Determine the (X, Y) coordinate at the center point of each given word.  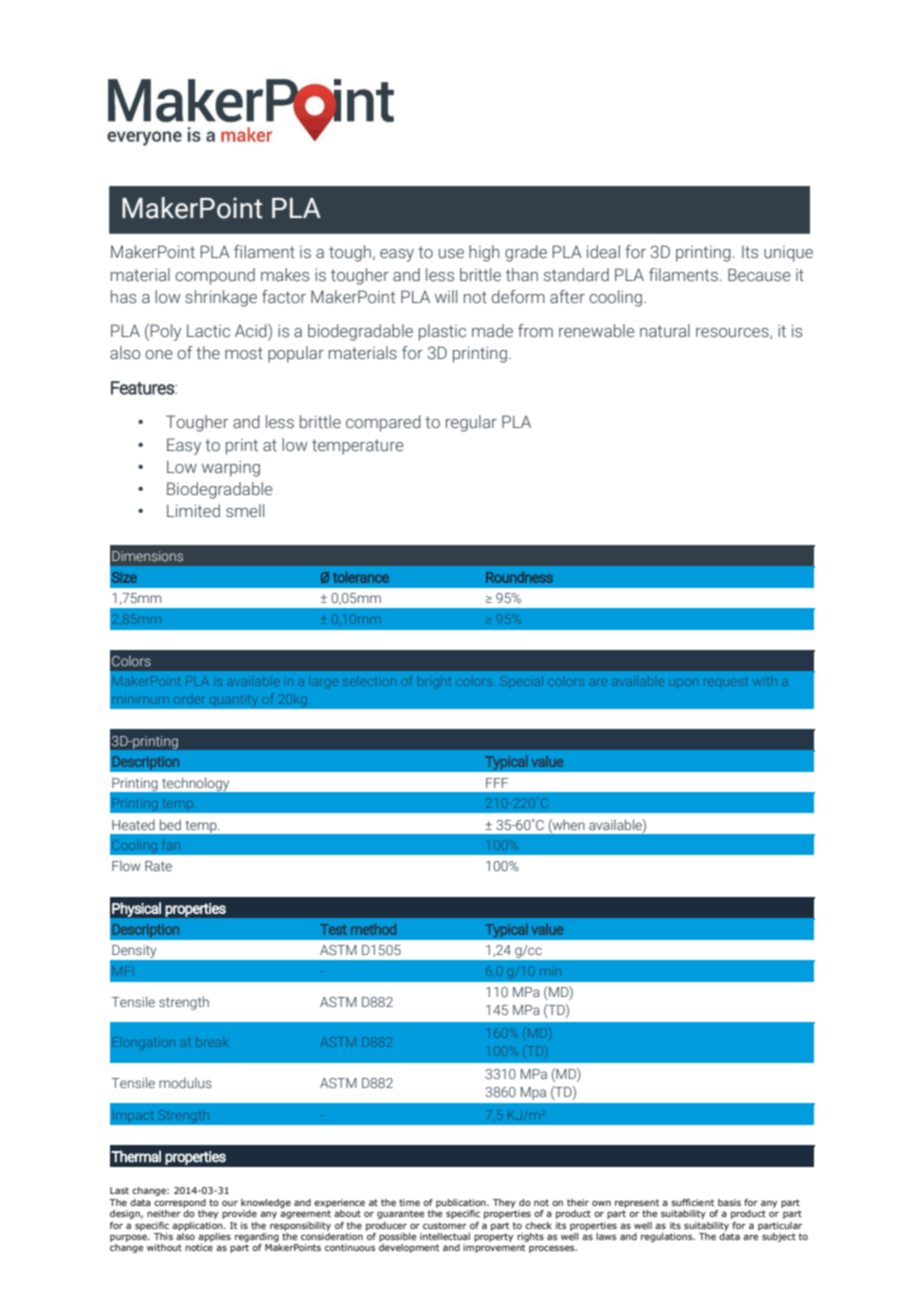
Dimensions (147, 556)
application (198, 1226)
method (373, 929)
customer (445, 1225)
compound (215, 276)
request (725, 682)
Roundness (519, 577)
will (446, 296)
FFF (497, 783)
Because (759, 275)
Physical (136, 909)
